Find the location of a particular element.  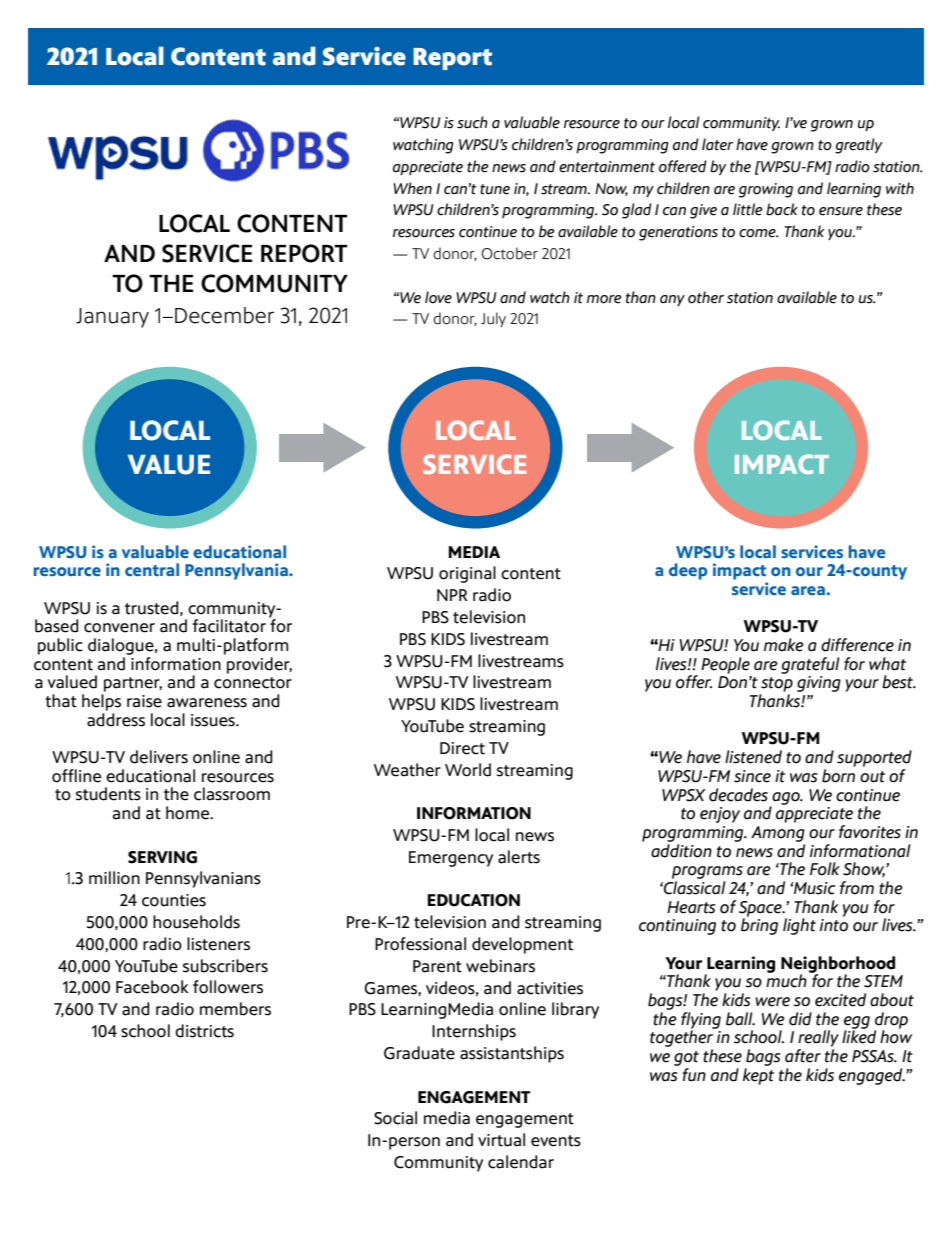

make is located at coordinates (784, 645).
